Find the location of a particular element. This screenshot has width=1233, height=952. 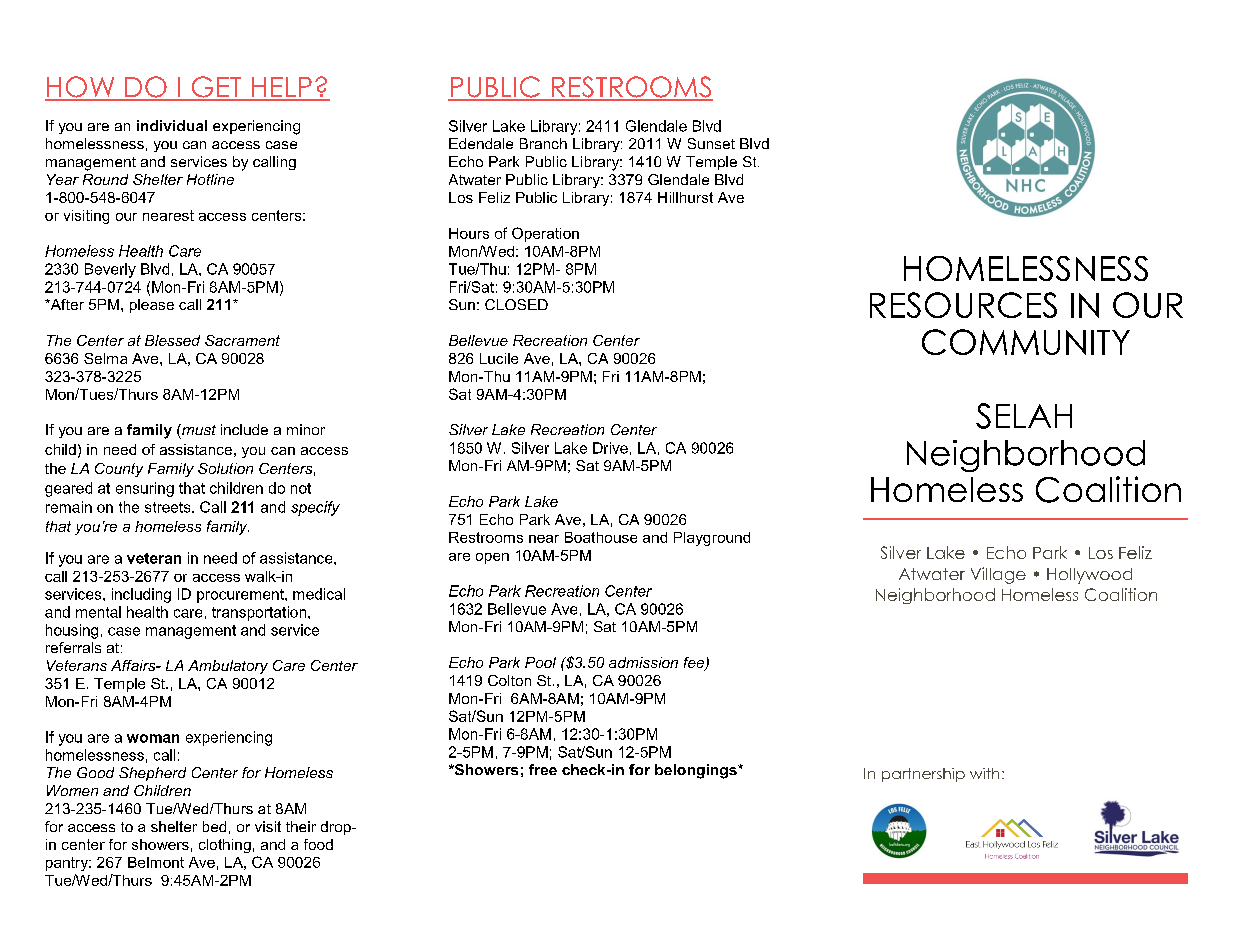

COMMUNITY is located at coordinates (1026, 342).
